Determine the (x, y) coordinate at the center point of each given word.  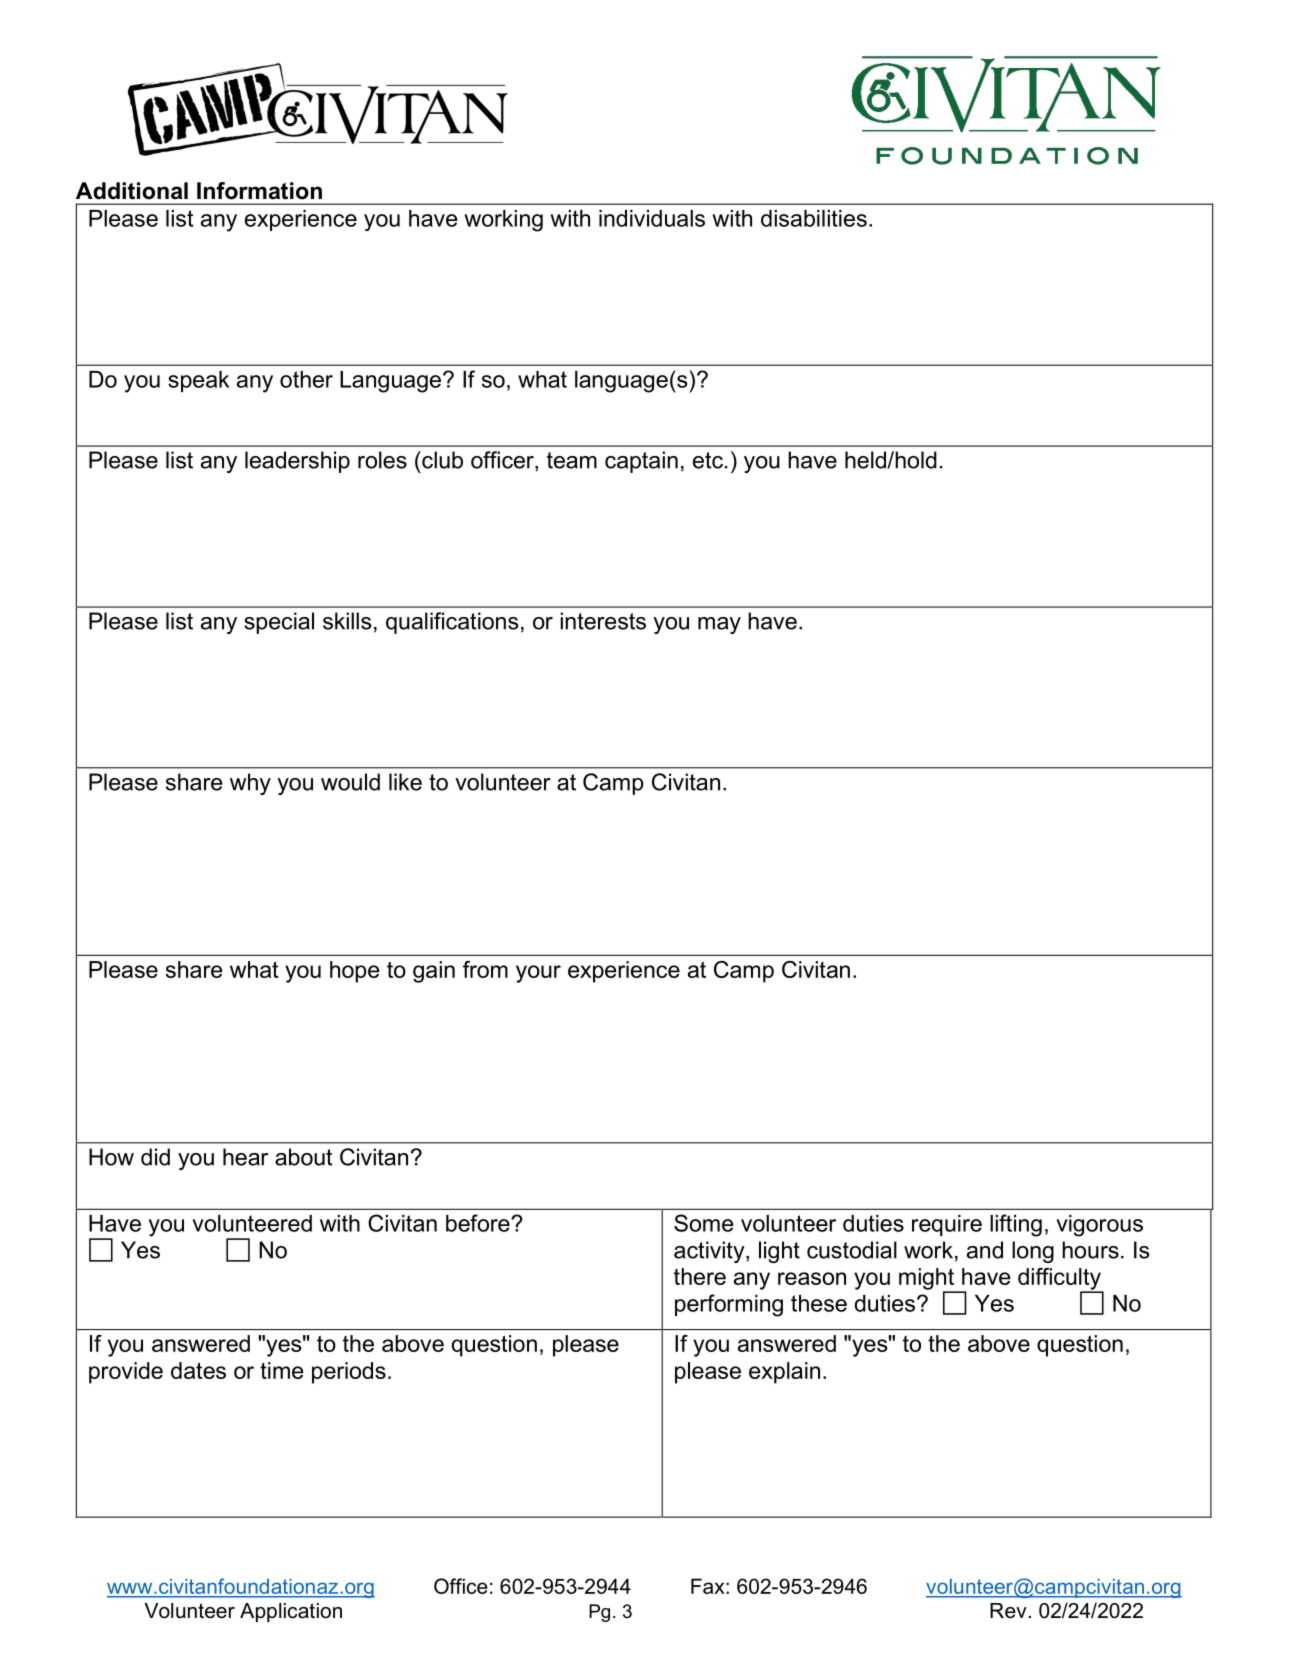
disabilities (814, 218)
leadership (297, 462)
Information (259, 191)
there (700, 1276)
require (947, 1225)
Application (291, 1612)
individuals (652, 218)
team (572, 460)
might (927, 1280)
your (538, 974)
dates (198, 1370)
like (405, 782)
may (719, 625)
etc (708, 460)
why (250, 784)
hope (355, 972)
